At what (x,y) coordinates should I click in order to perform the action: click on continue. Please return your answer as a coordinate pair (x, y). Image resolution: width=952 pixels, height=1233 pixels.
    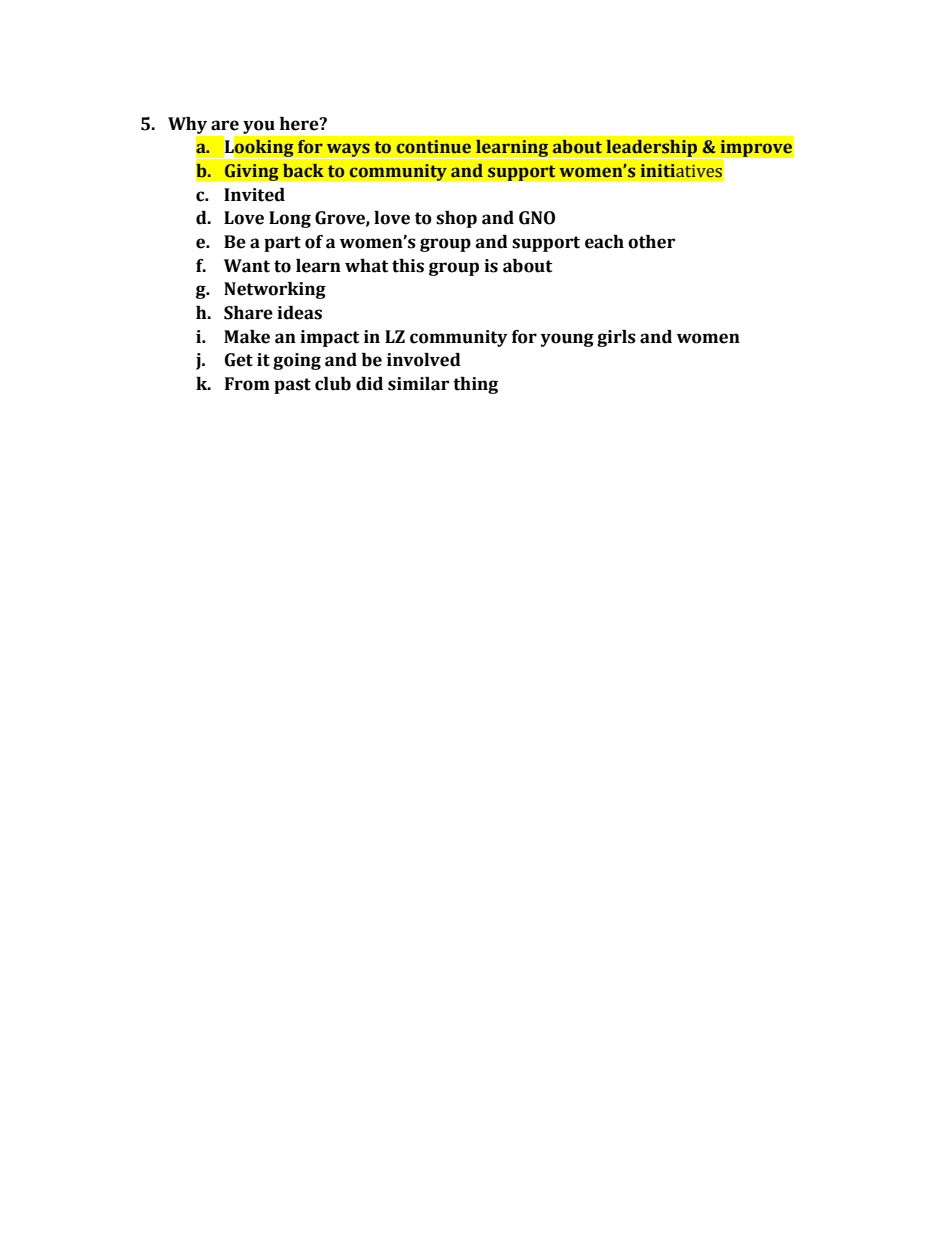
    Looking at the image, I should click on (434, 147).
